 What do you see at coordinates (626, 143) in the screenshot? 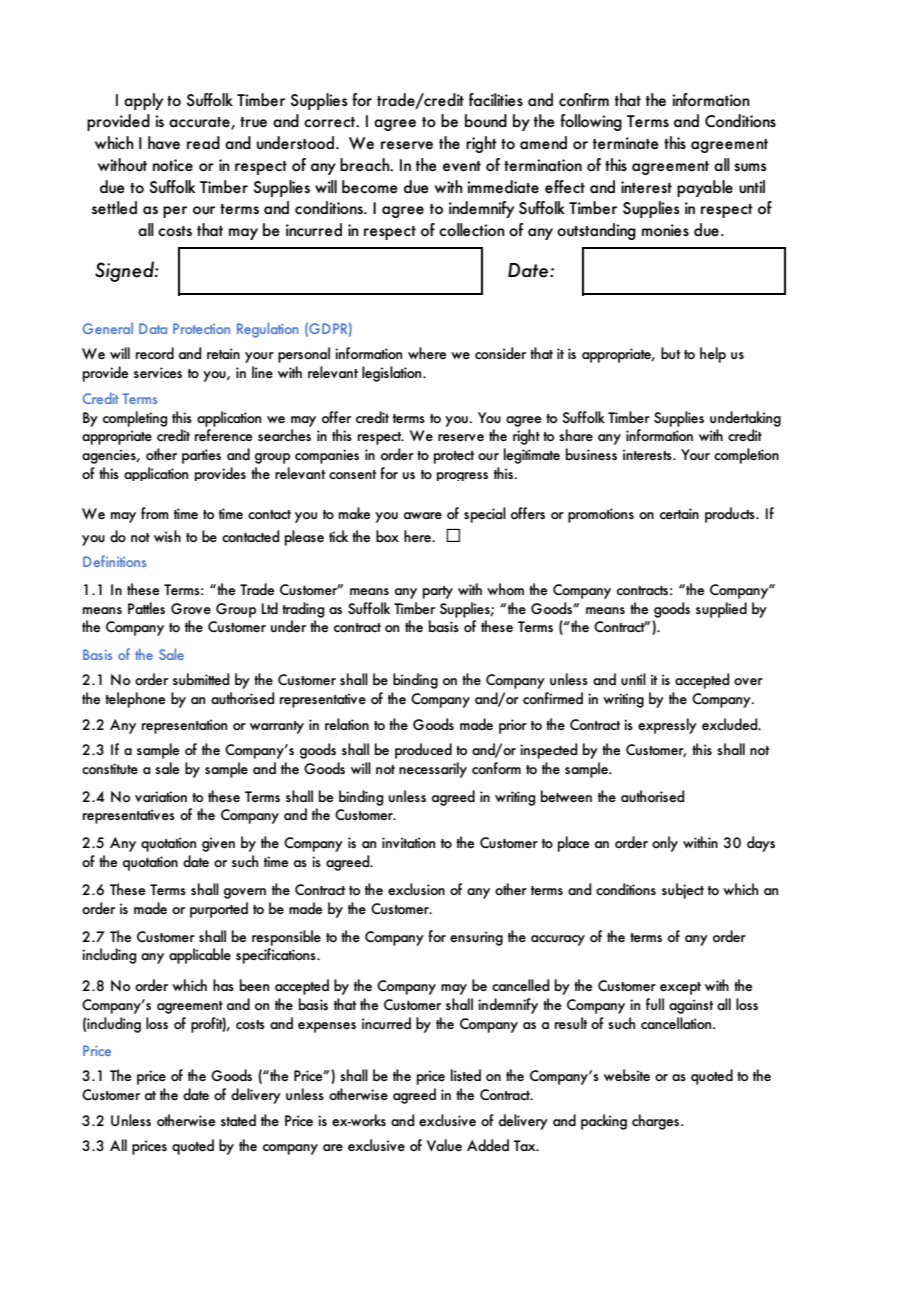
I see `terminate` at bounding box center [626, 143].
